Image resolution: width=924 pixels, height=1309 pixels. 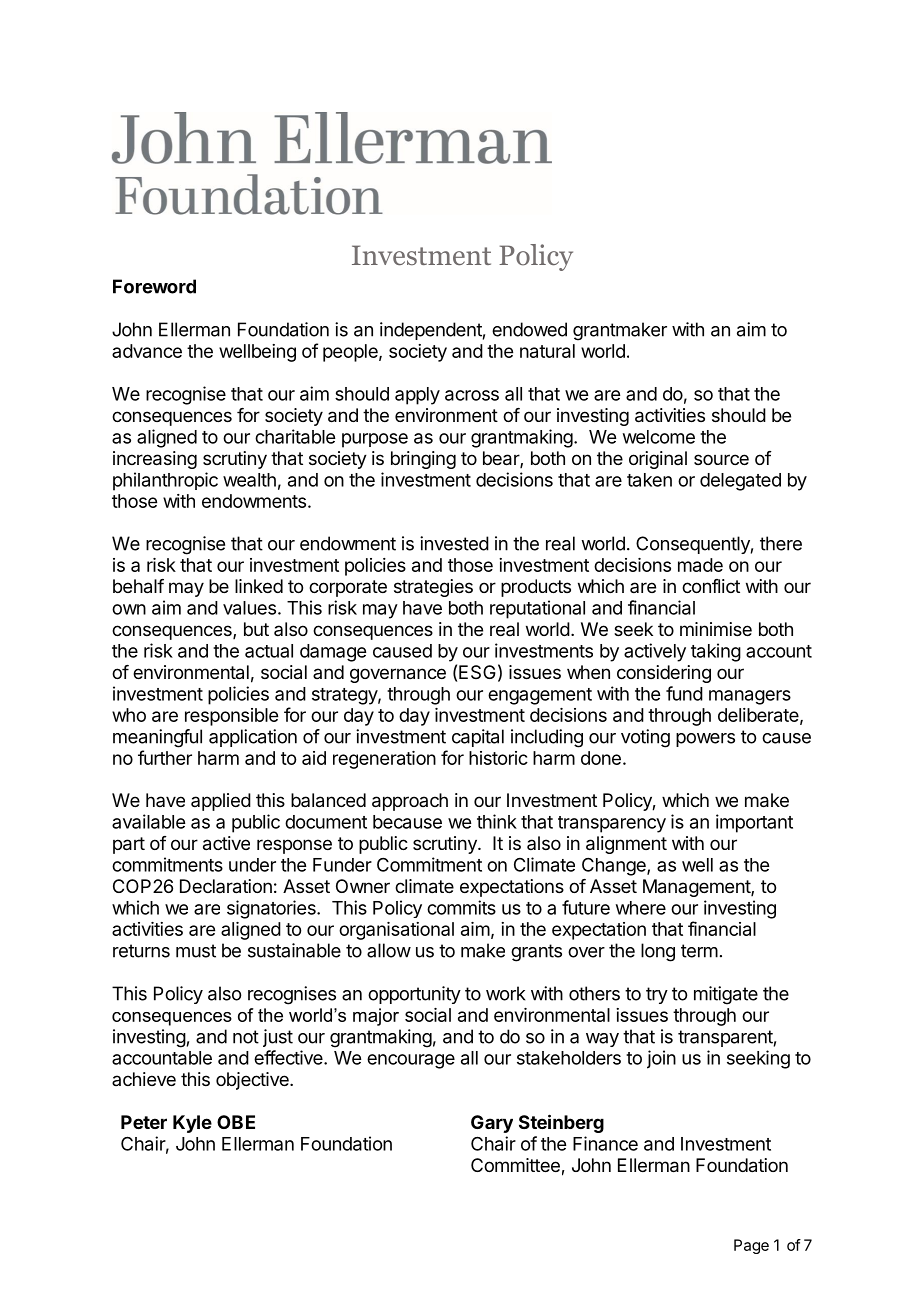 I want to click on commits, so click(x=461, y=907).
